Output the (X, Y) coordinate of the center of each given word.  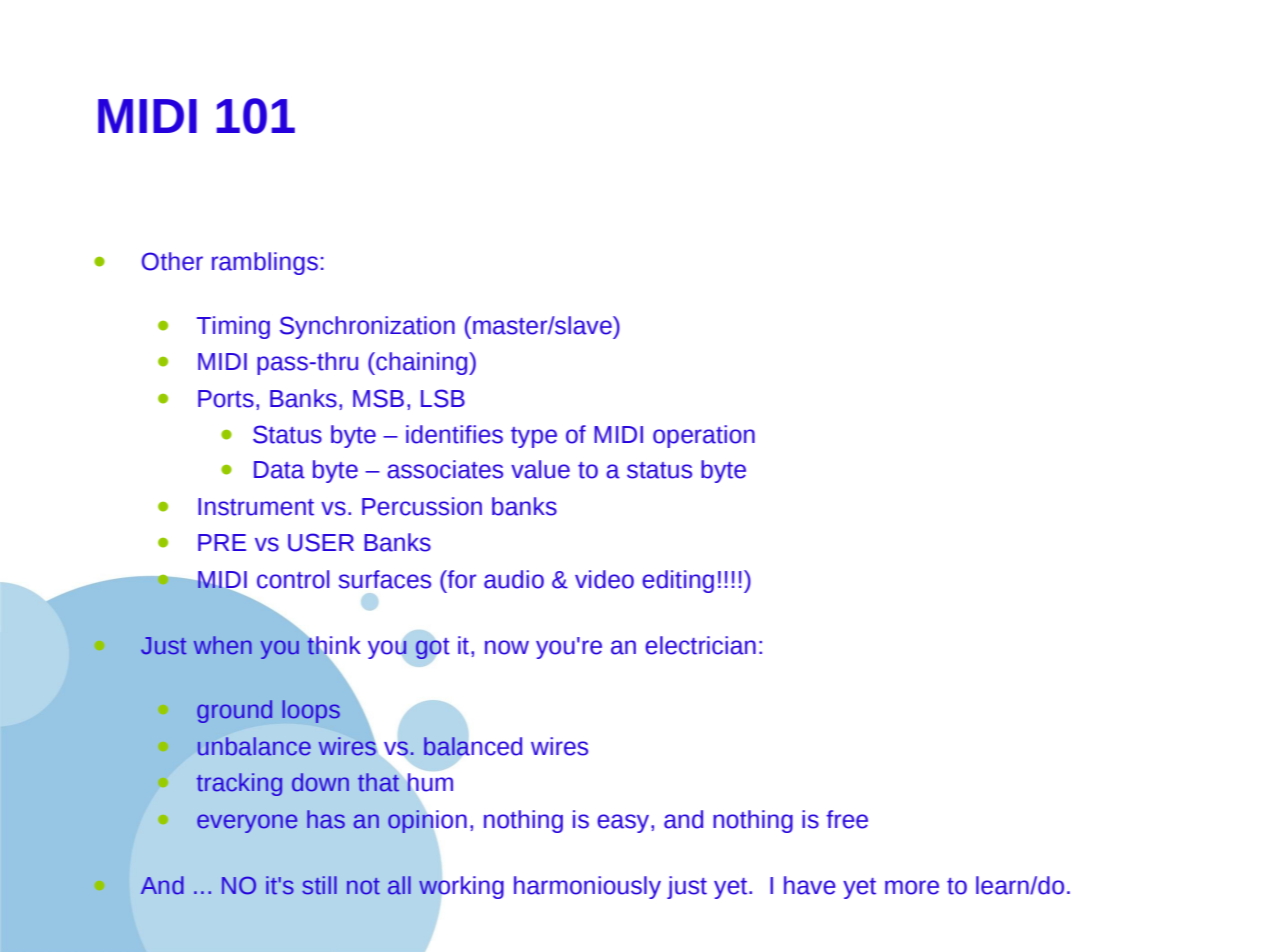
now (507, 647)
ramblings (265, 263)
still (319, 885)
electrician (700, 645)
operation (704, 436)
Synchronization (367, 327)
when (223, 645)
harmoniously (587, 887)
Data (279, 470)
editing (678, 581)
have (810, 885)
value (540, 469)
